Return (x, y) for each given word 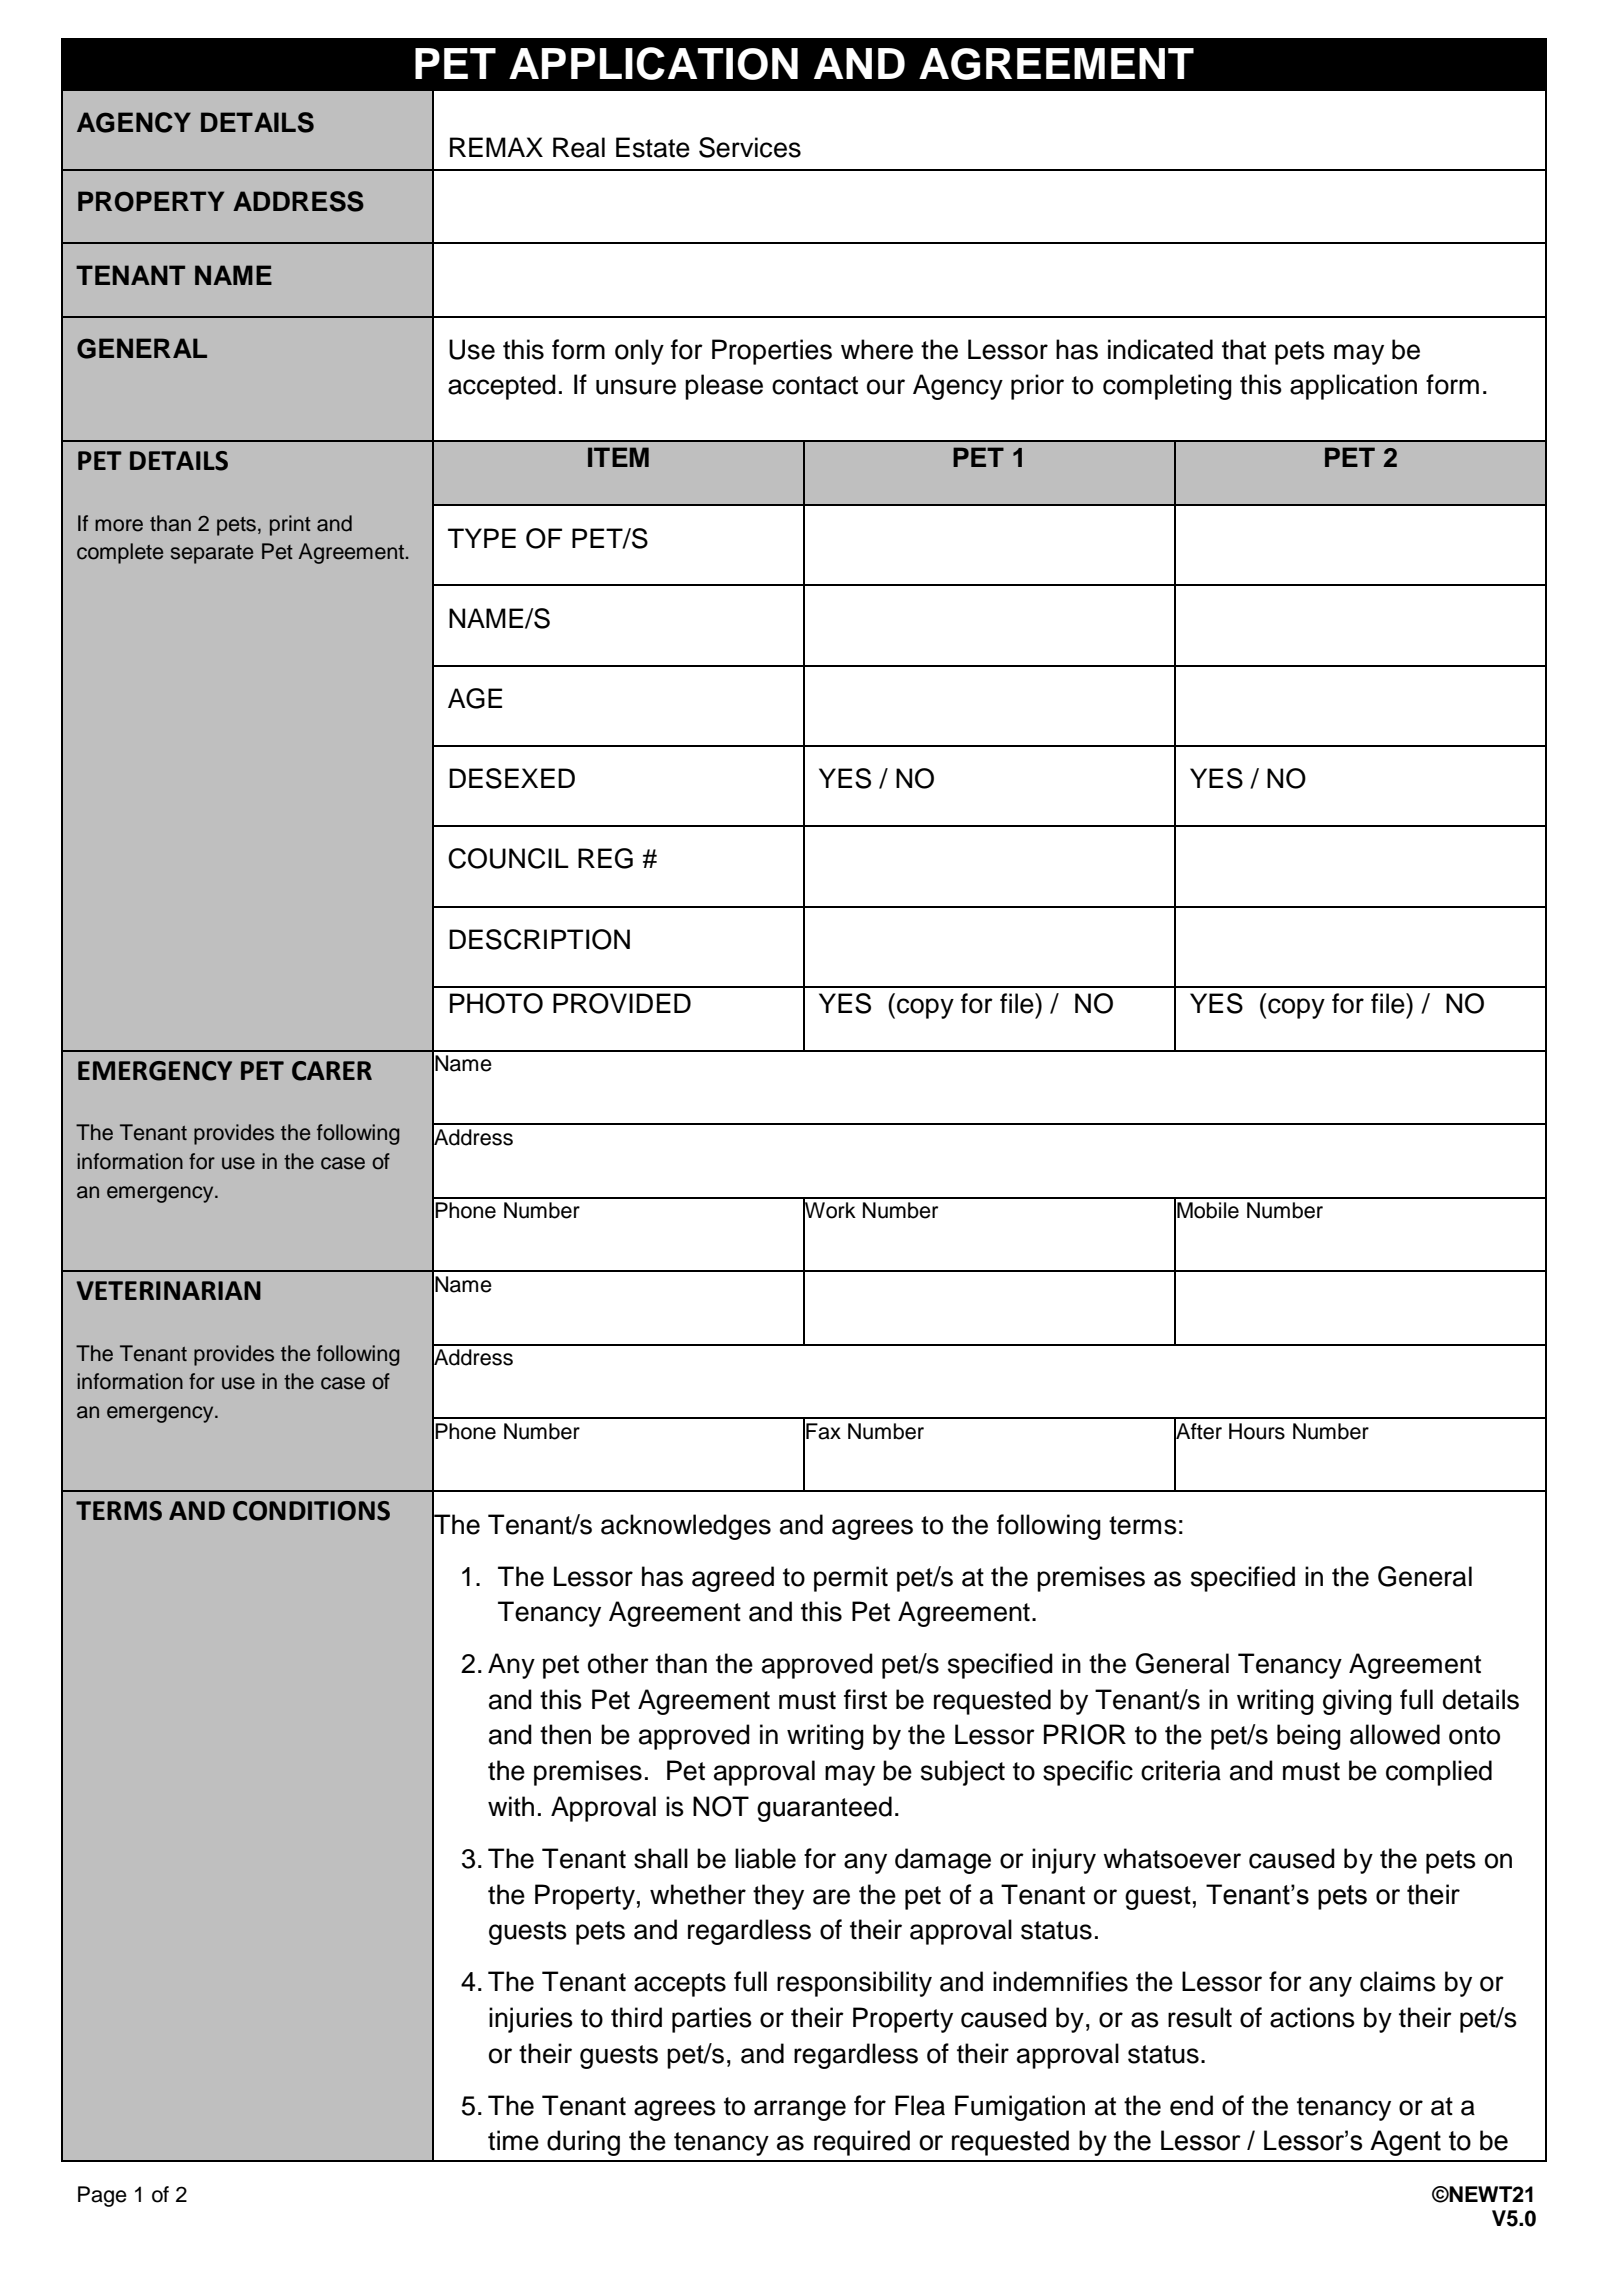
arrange (800, 2110)
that (1244, 349)
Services (750, 147)
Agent (1405, 2143)
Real (579, 147)
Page (102, 2196)
